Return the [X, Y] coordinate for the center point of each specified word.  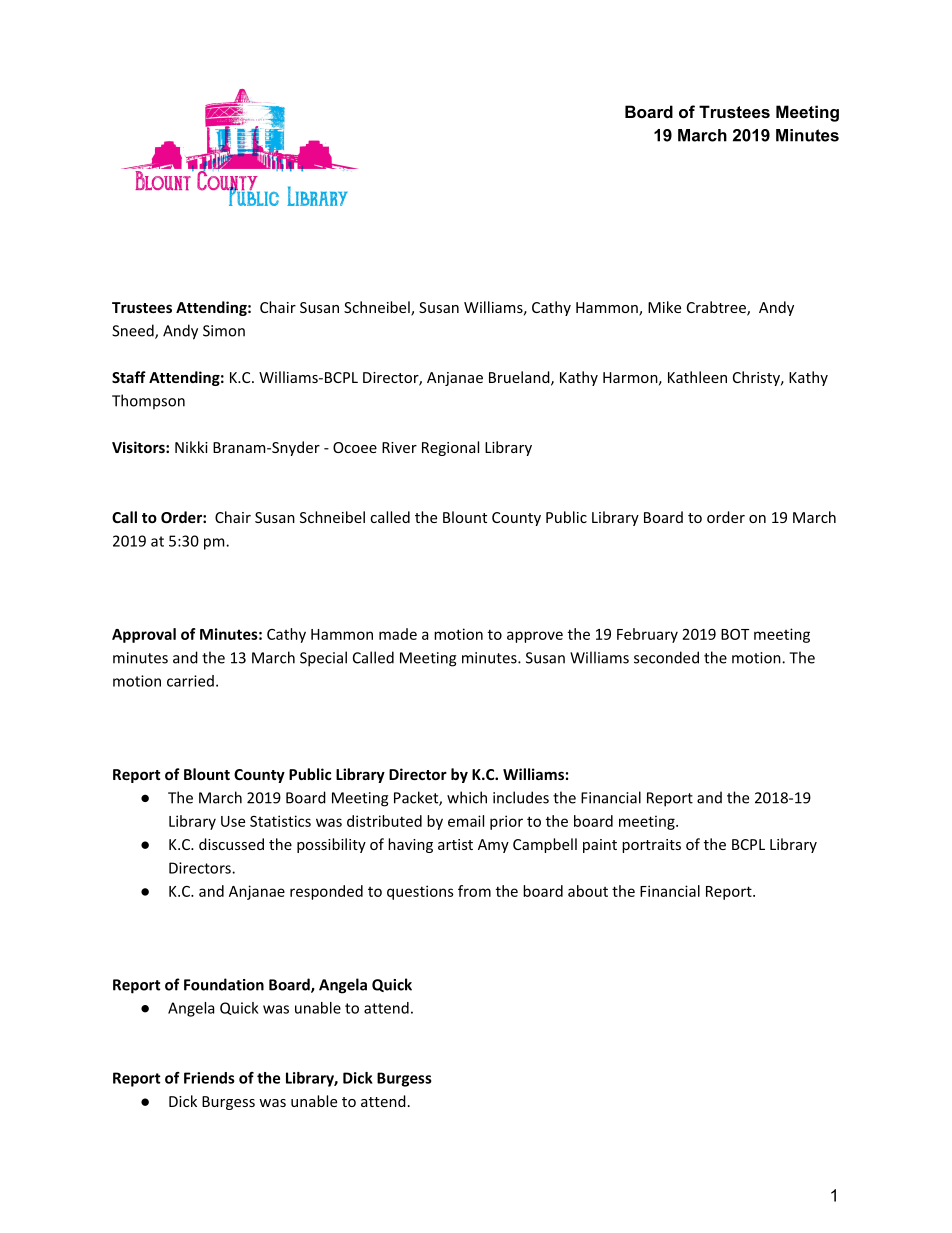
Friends [209, 1078]
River [399, 447]
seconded [666, 657]
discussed [231, 844]
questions [420, 892]
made [398, 634]
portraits [651, 846]
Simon [224, 331]
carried [190, 681]
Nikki [191, 447]
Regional [450, 448]
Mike [664, 307]
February [647, 635]
